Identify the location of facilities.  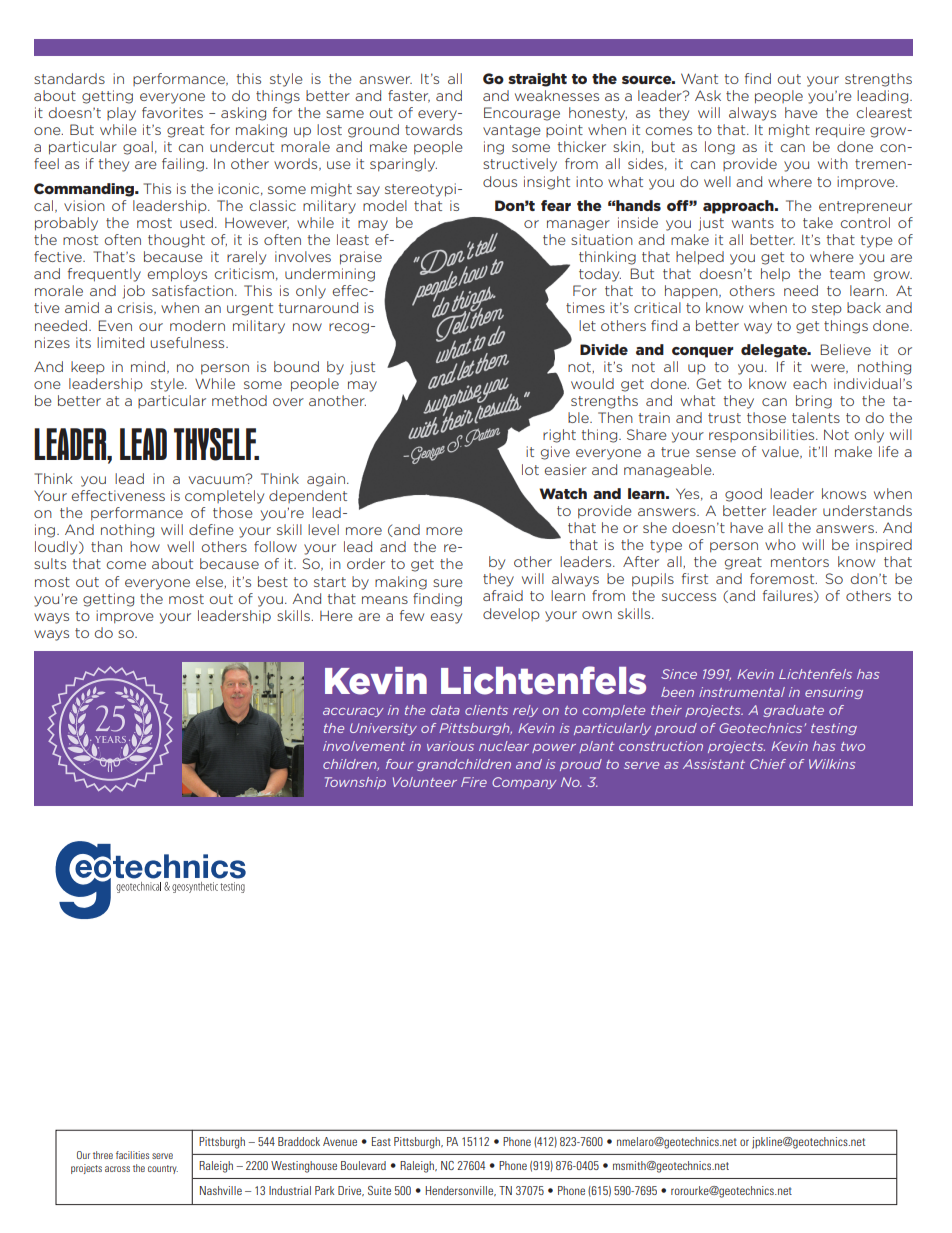
(132, 1155).
